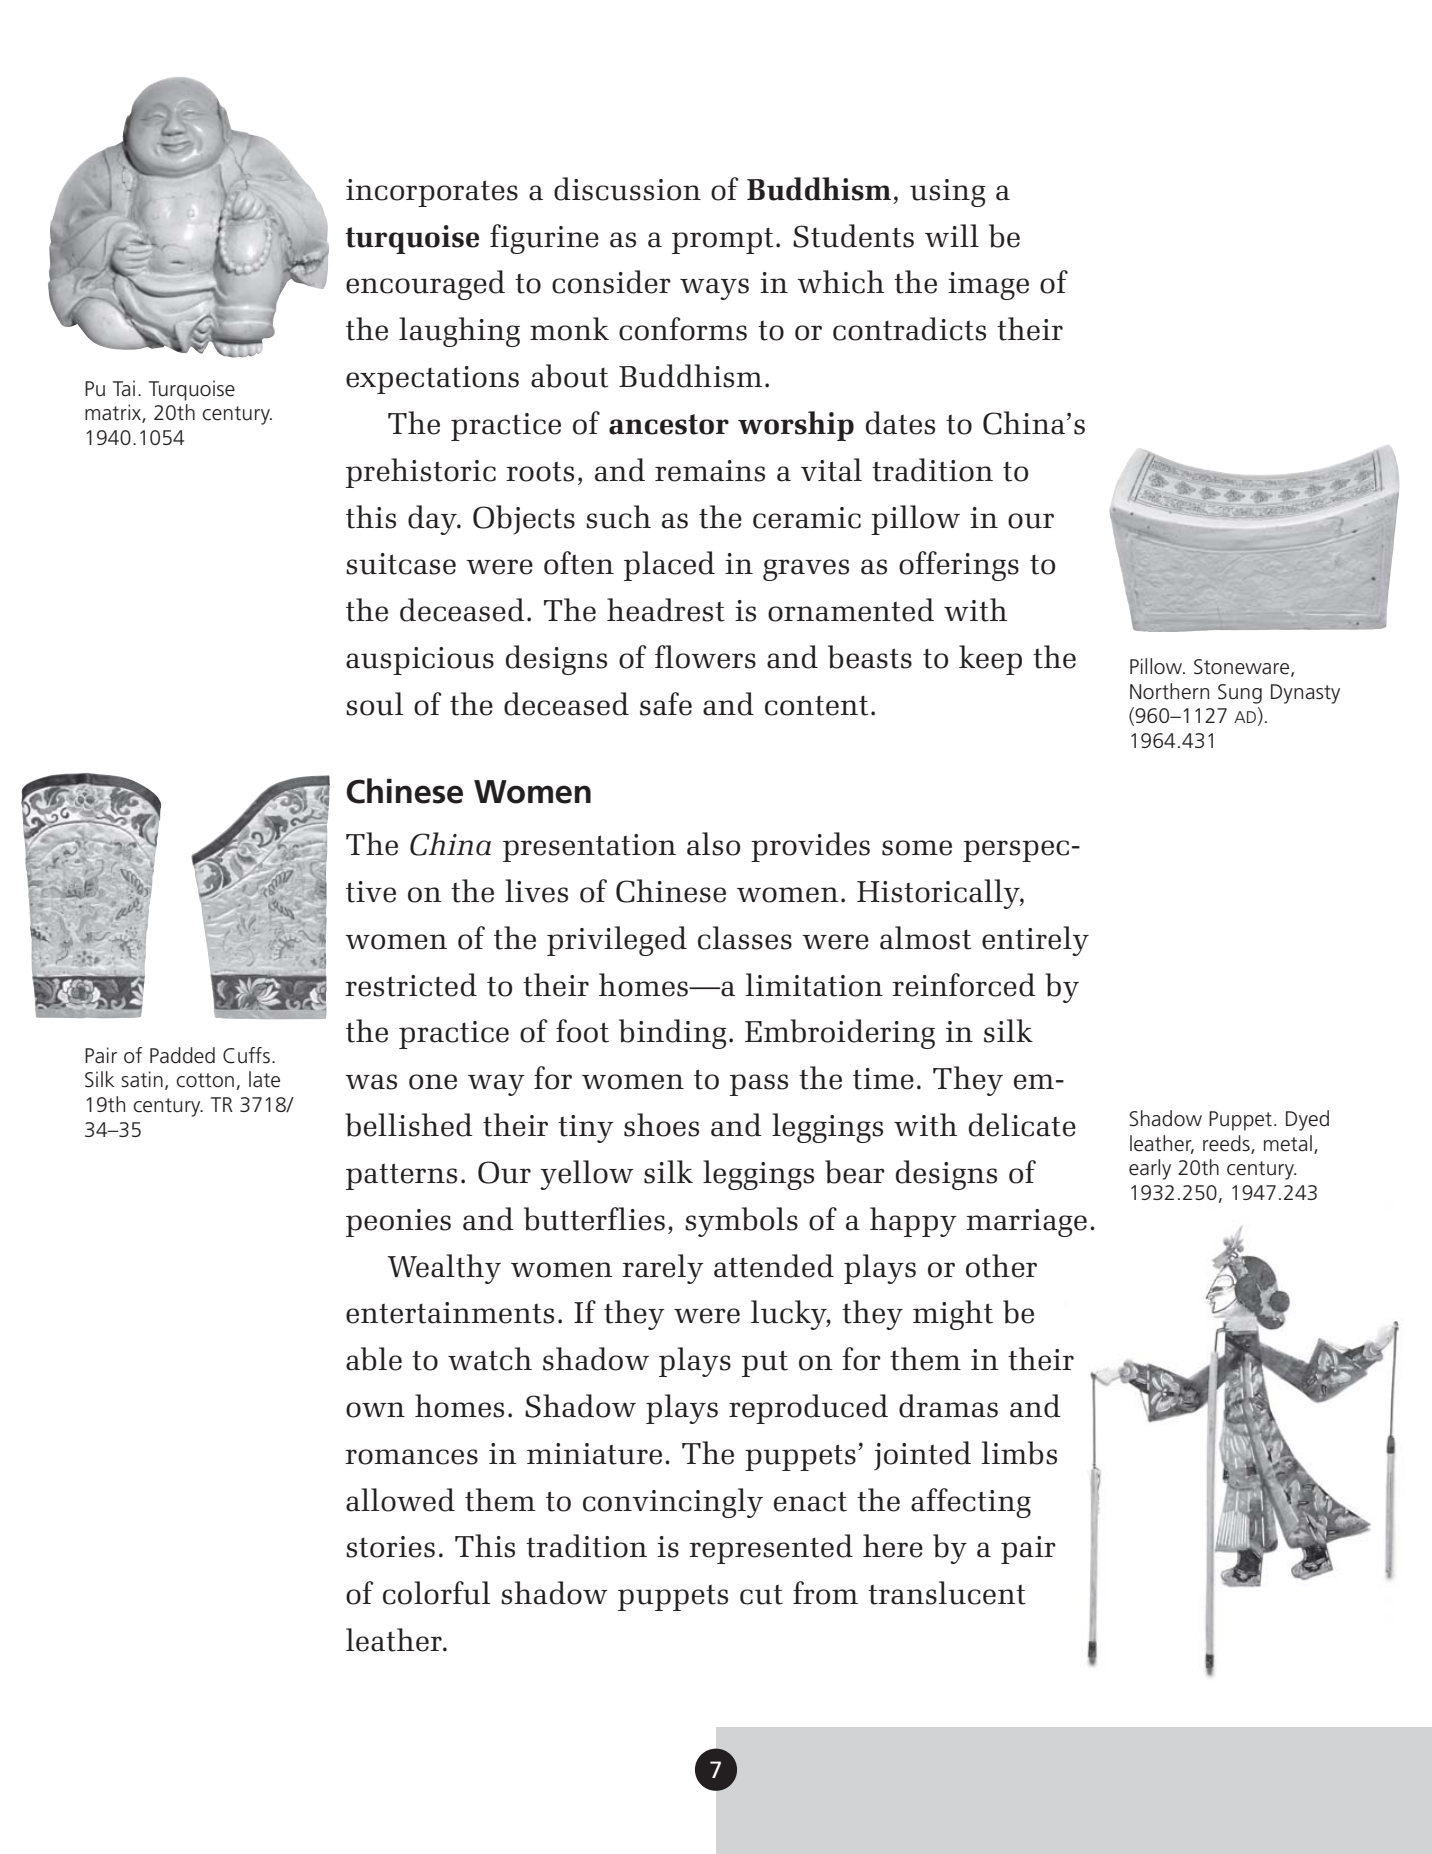 This screenshot has height=1854, width=1432. Describe the element at coordinates (988, 286) in the screenshot. I see `image` at that location.
